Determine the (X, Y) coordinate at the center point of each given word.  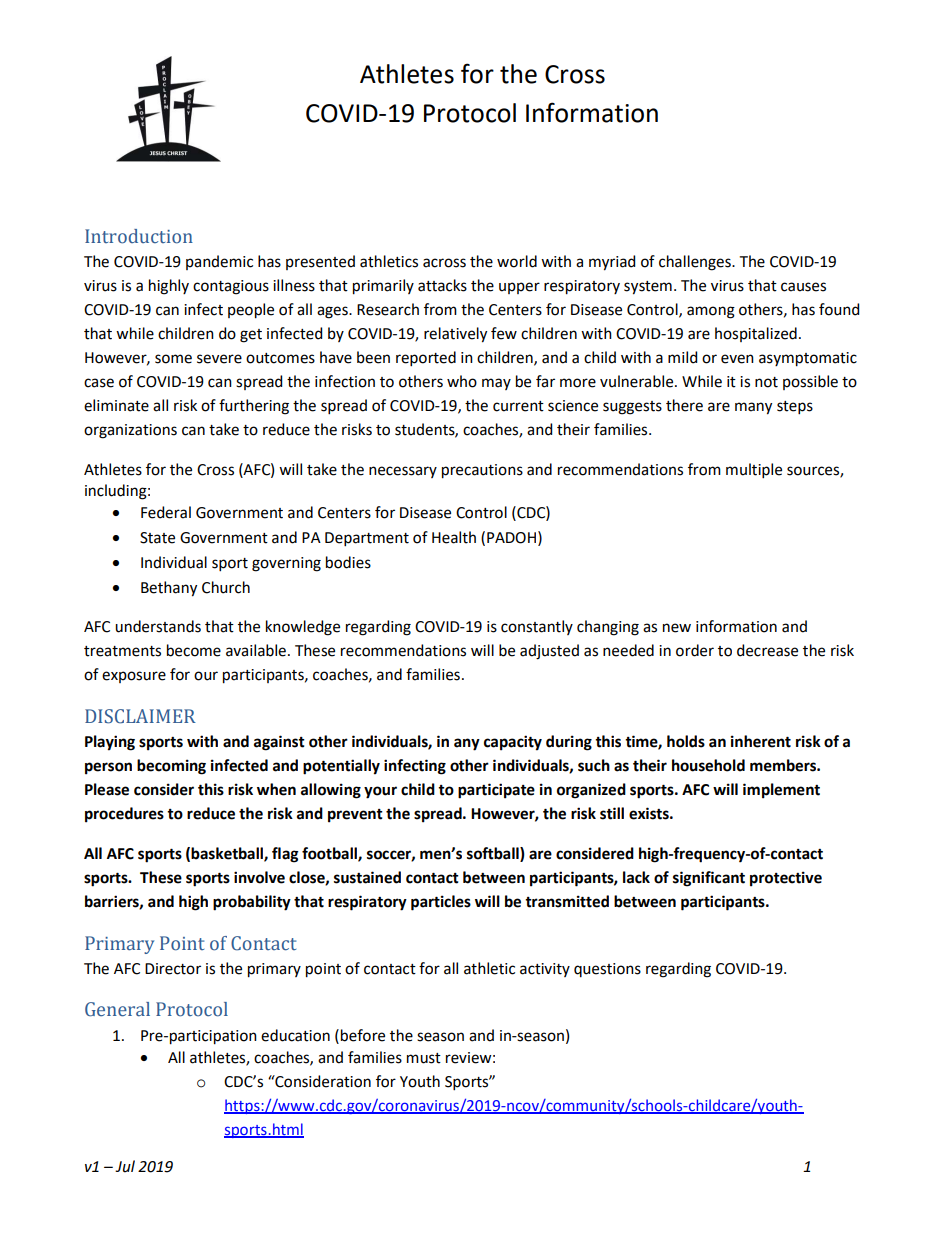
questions (607, 970)
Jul (125, 1166)
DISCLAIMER (140, 716)
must (424, 1058)
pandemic (219, 262)
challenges (696, 263)
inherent (761, 741)
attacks (442, 285)
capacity (513, 743)
